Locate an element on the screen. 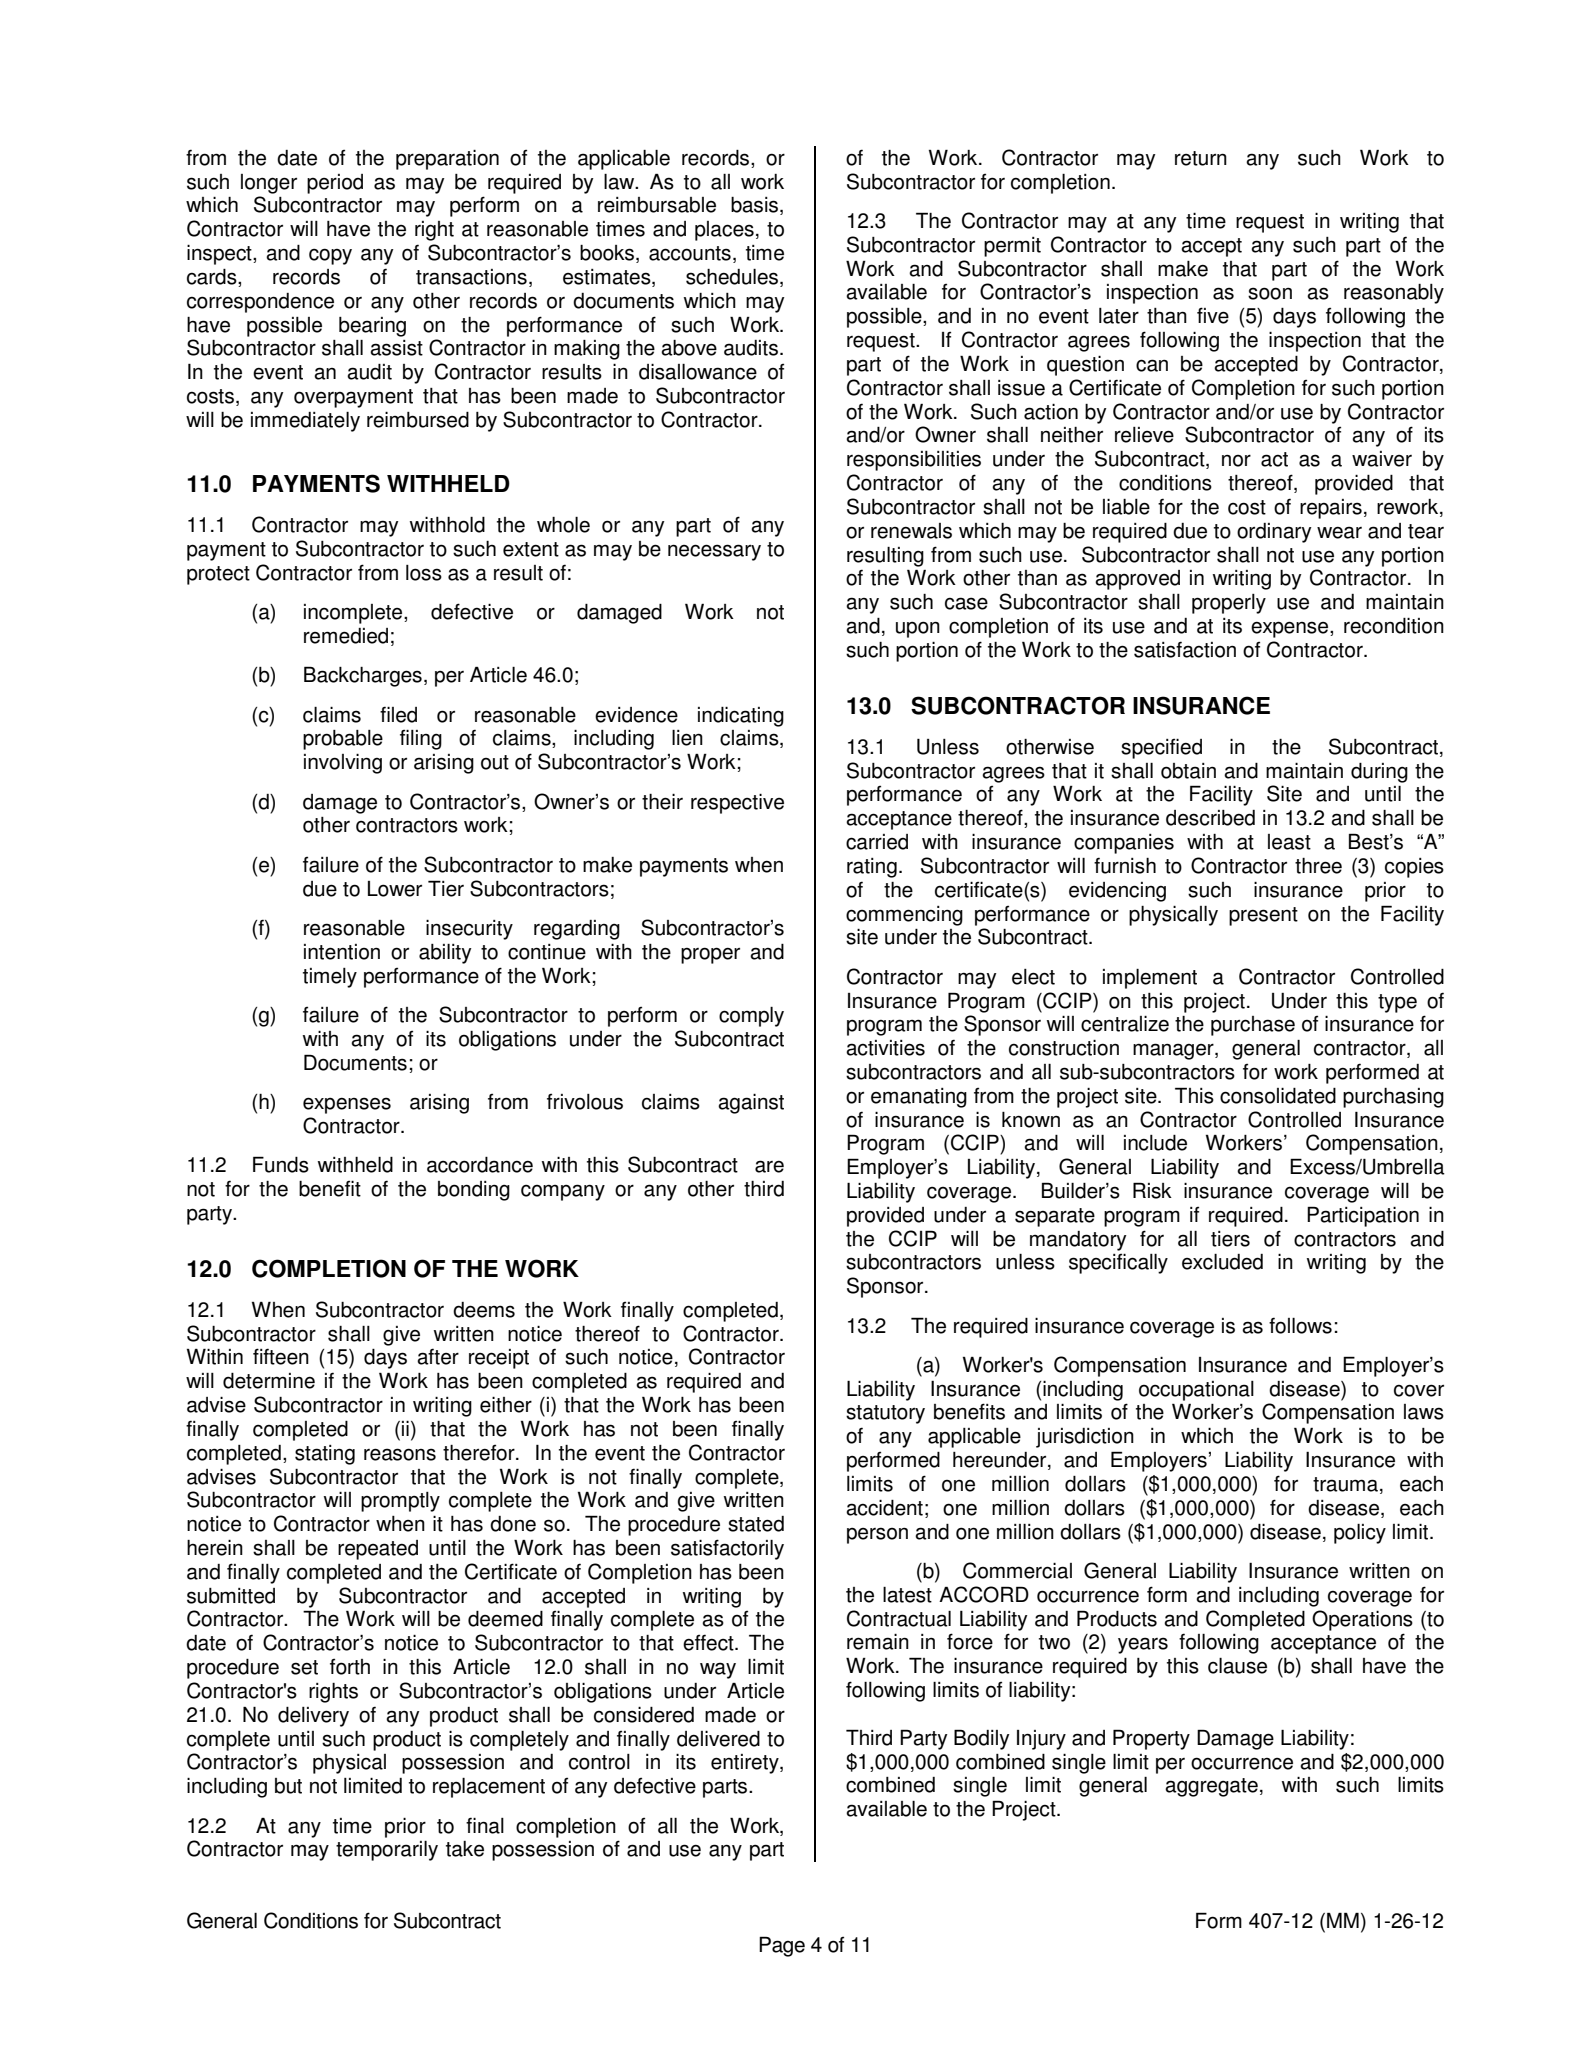  activities is located at coordinates (885, 1048).
